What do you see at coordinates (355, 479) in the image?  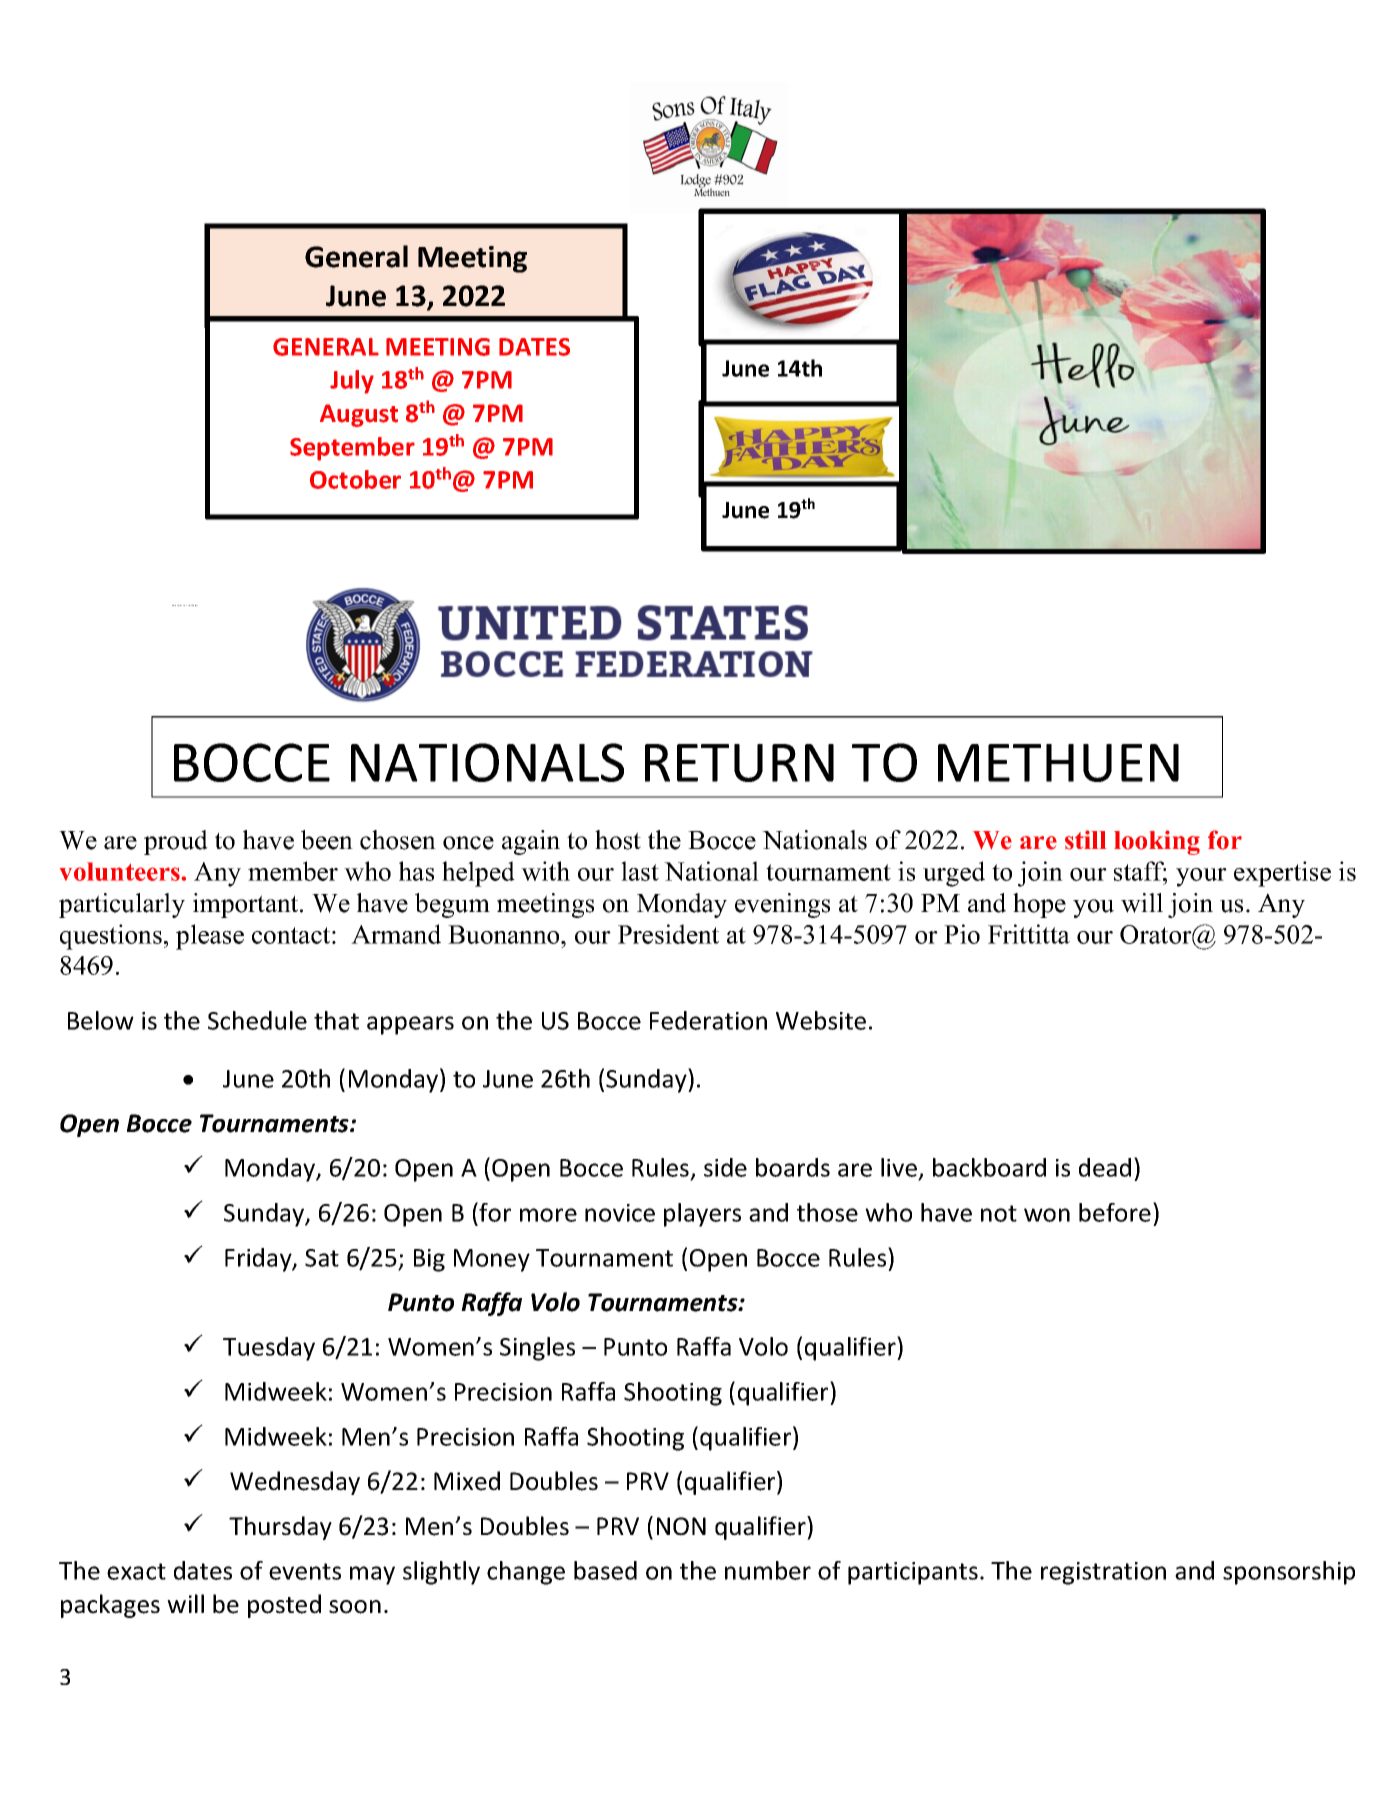 I see `October` at bounding box center [355, 479].
